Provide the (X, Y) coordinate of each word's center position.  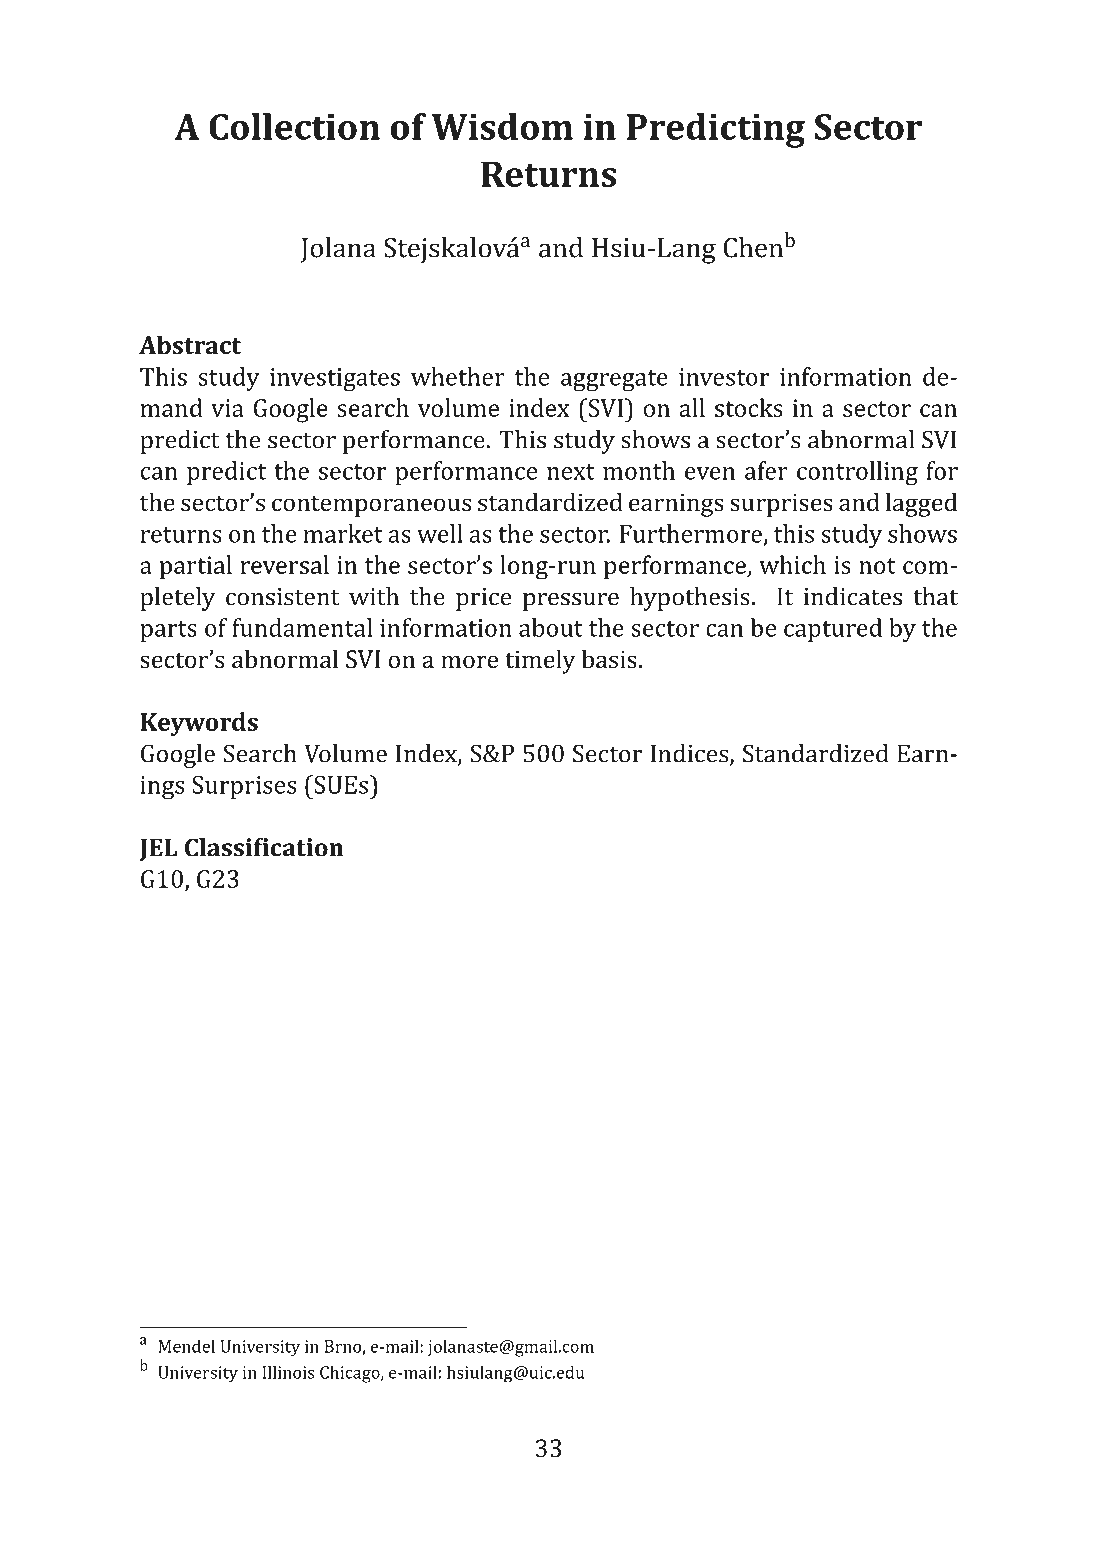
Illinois (288, 1372)
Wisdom (502, 126)
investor (724, 377)
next (571, 472)
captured (833, 630)
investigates (335, 379)
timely (540, 661)
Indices (690, 754)
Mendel (186, 1346)
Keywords (199, 724)
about (551, 627)
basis (609, 658)
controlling (857, 473)
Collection (294, 126)
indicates (853, 596)
